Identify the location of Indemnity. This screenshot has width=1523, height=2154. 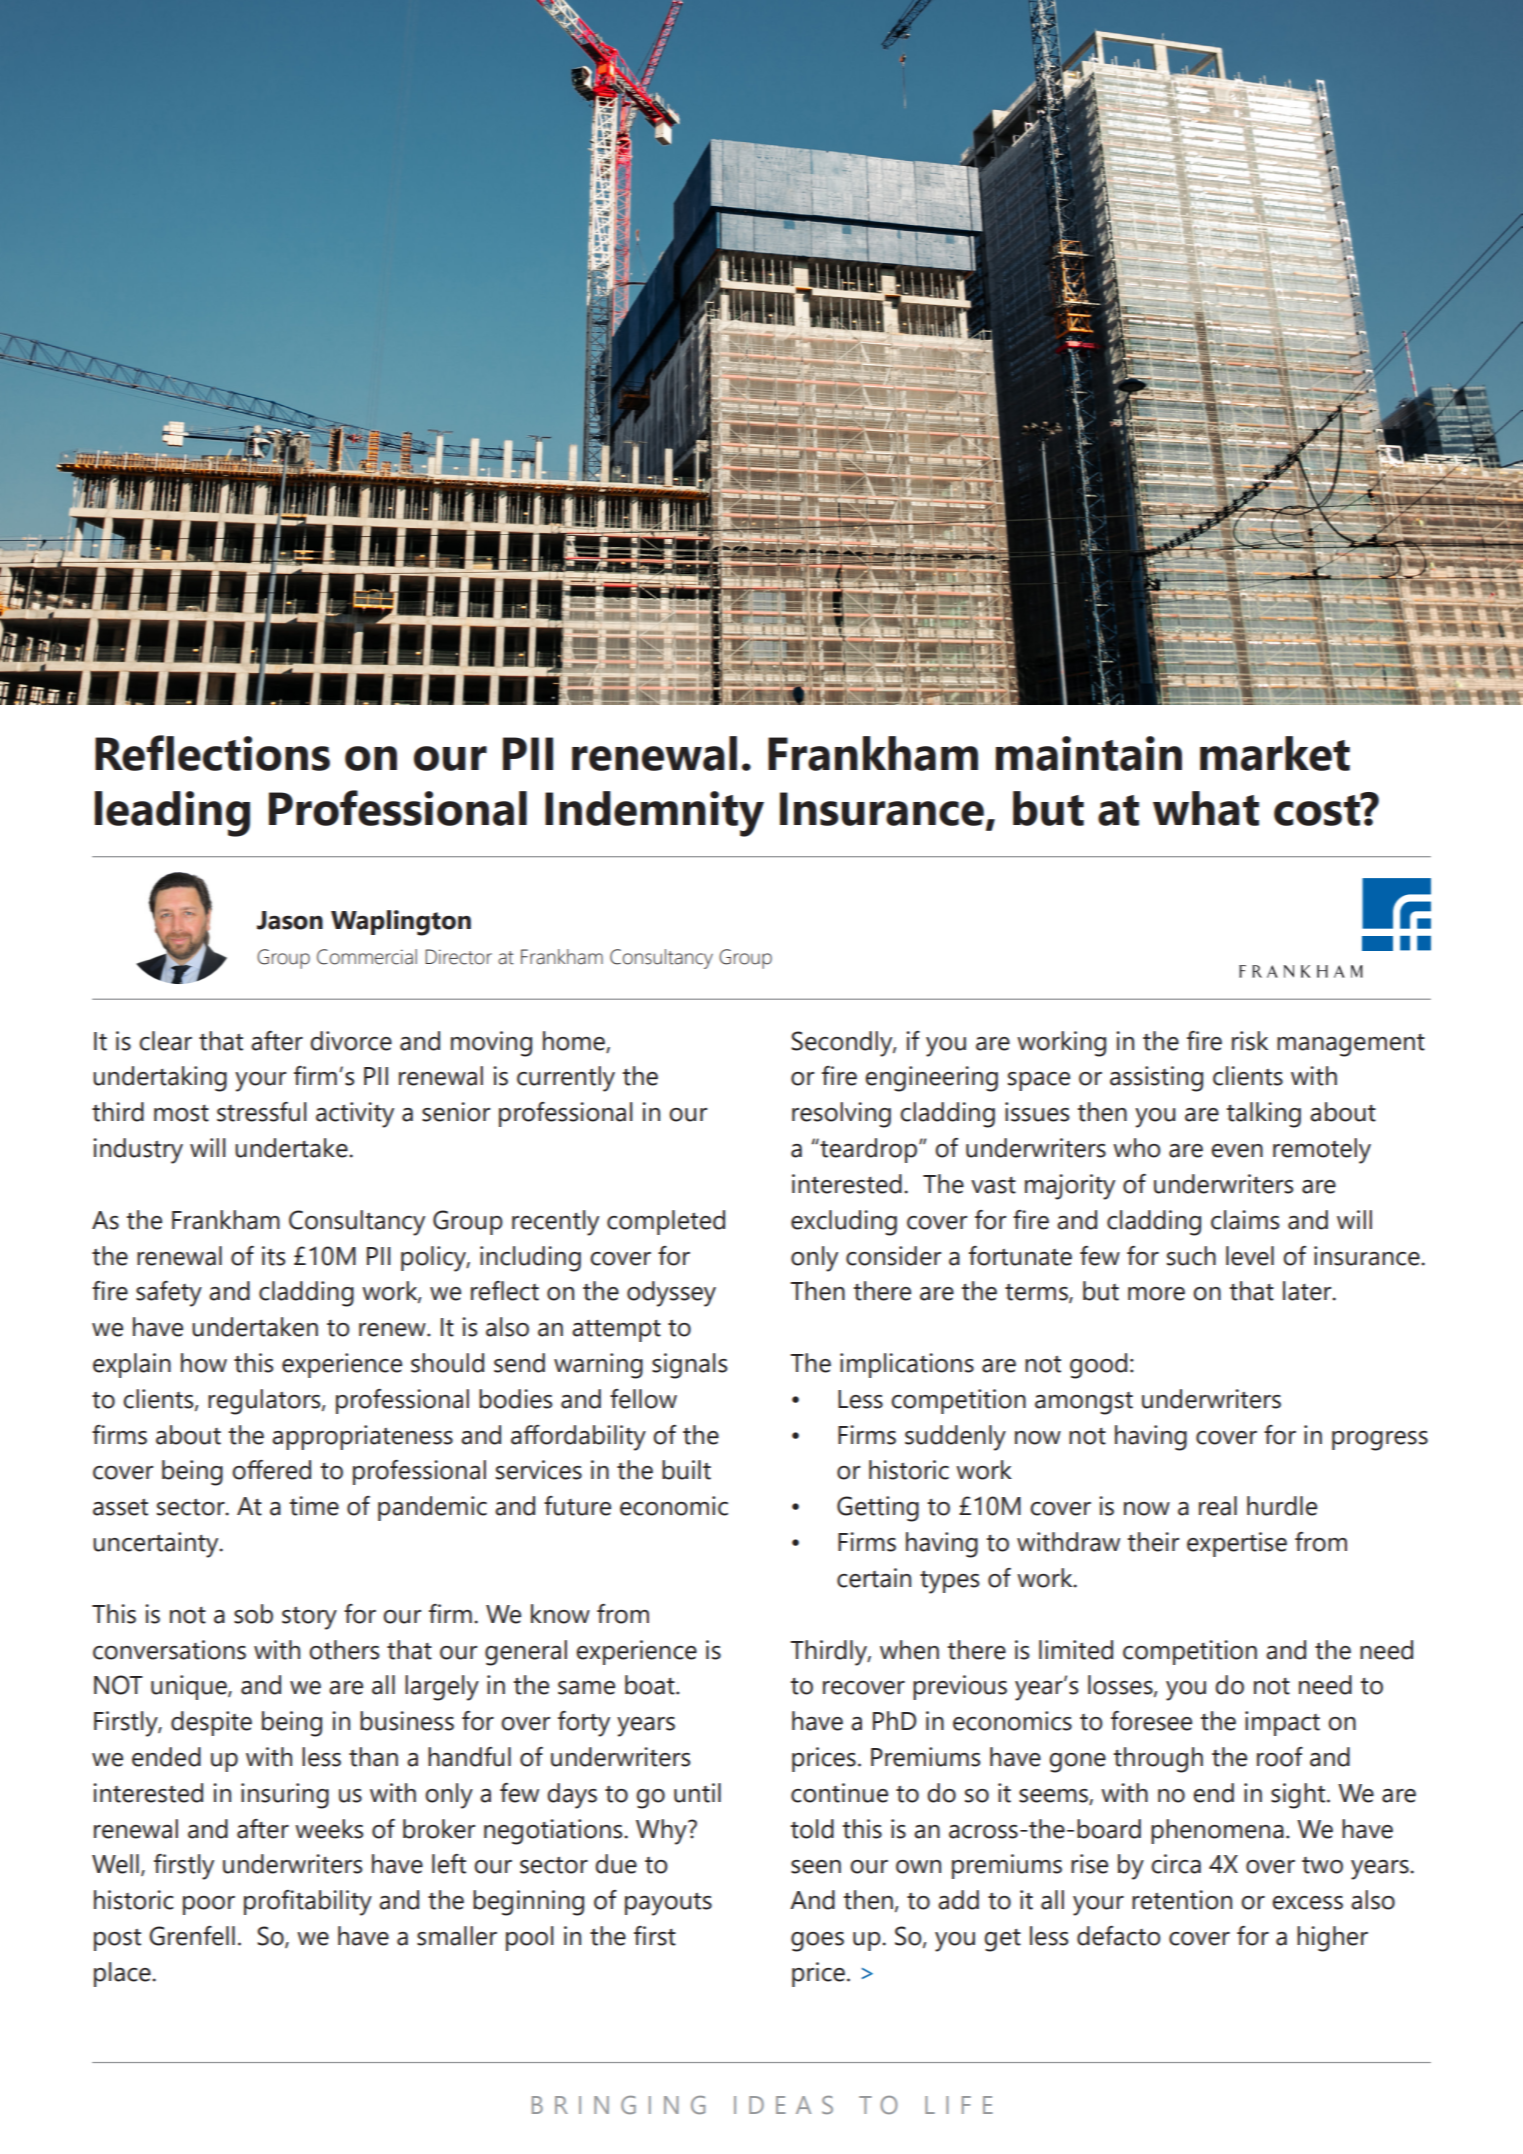
(654, 814).
